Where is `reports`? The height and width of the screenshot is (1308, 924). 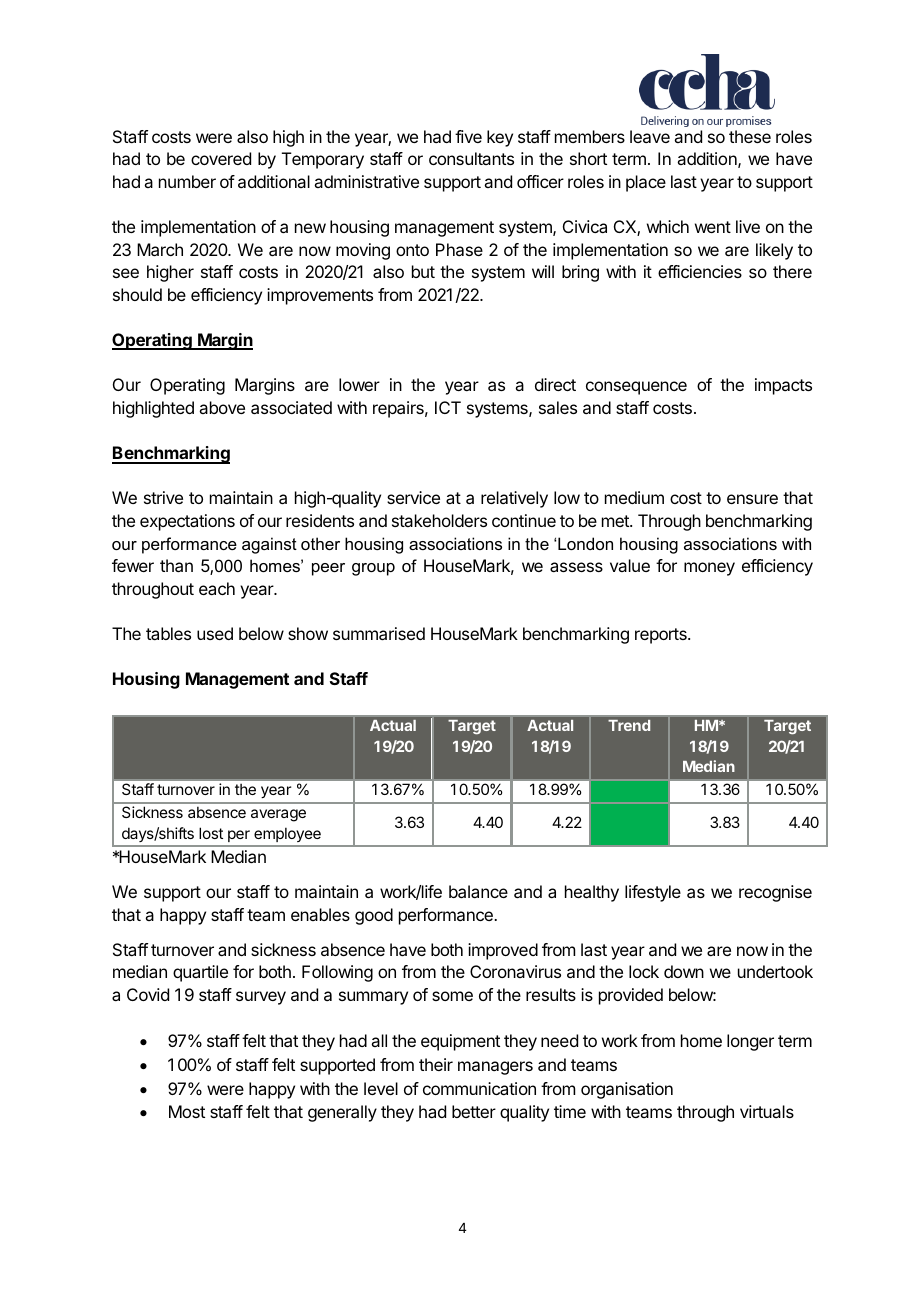
reports is located at coordinates (662, 636).
